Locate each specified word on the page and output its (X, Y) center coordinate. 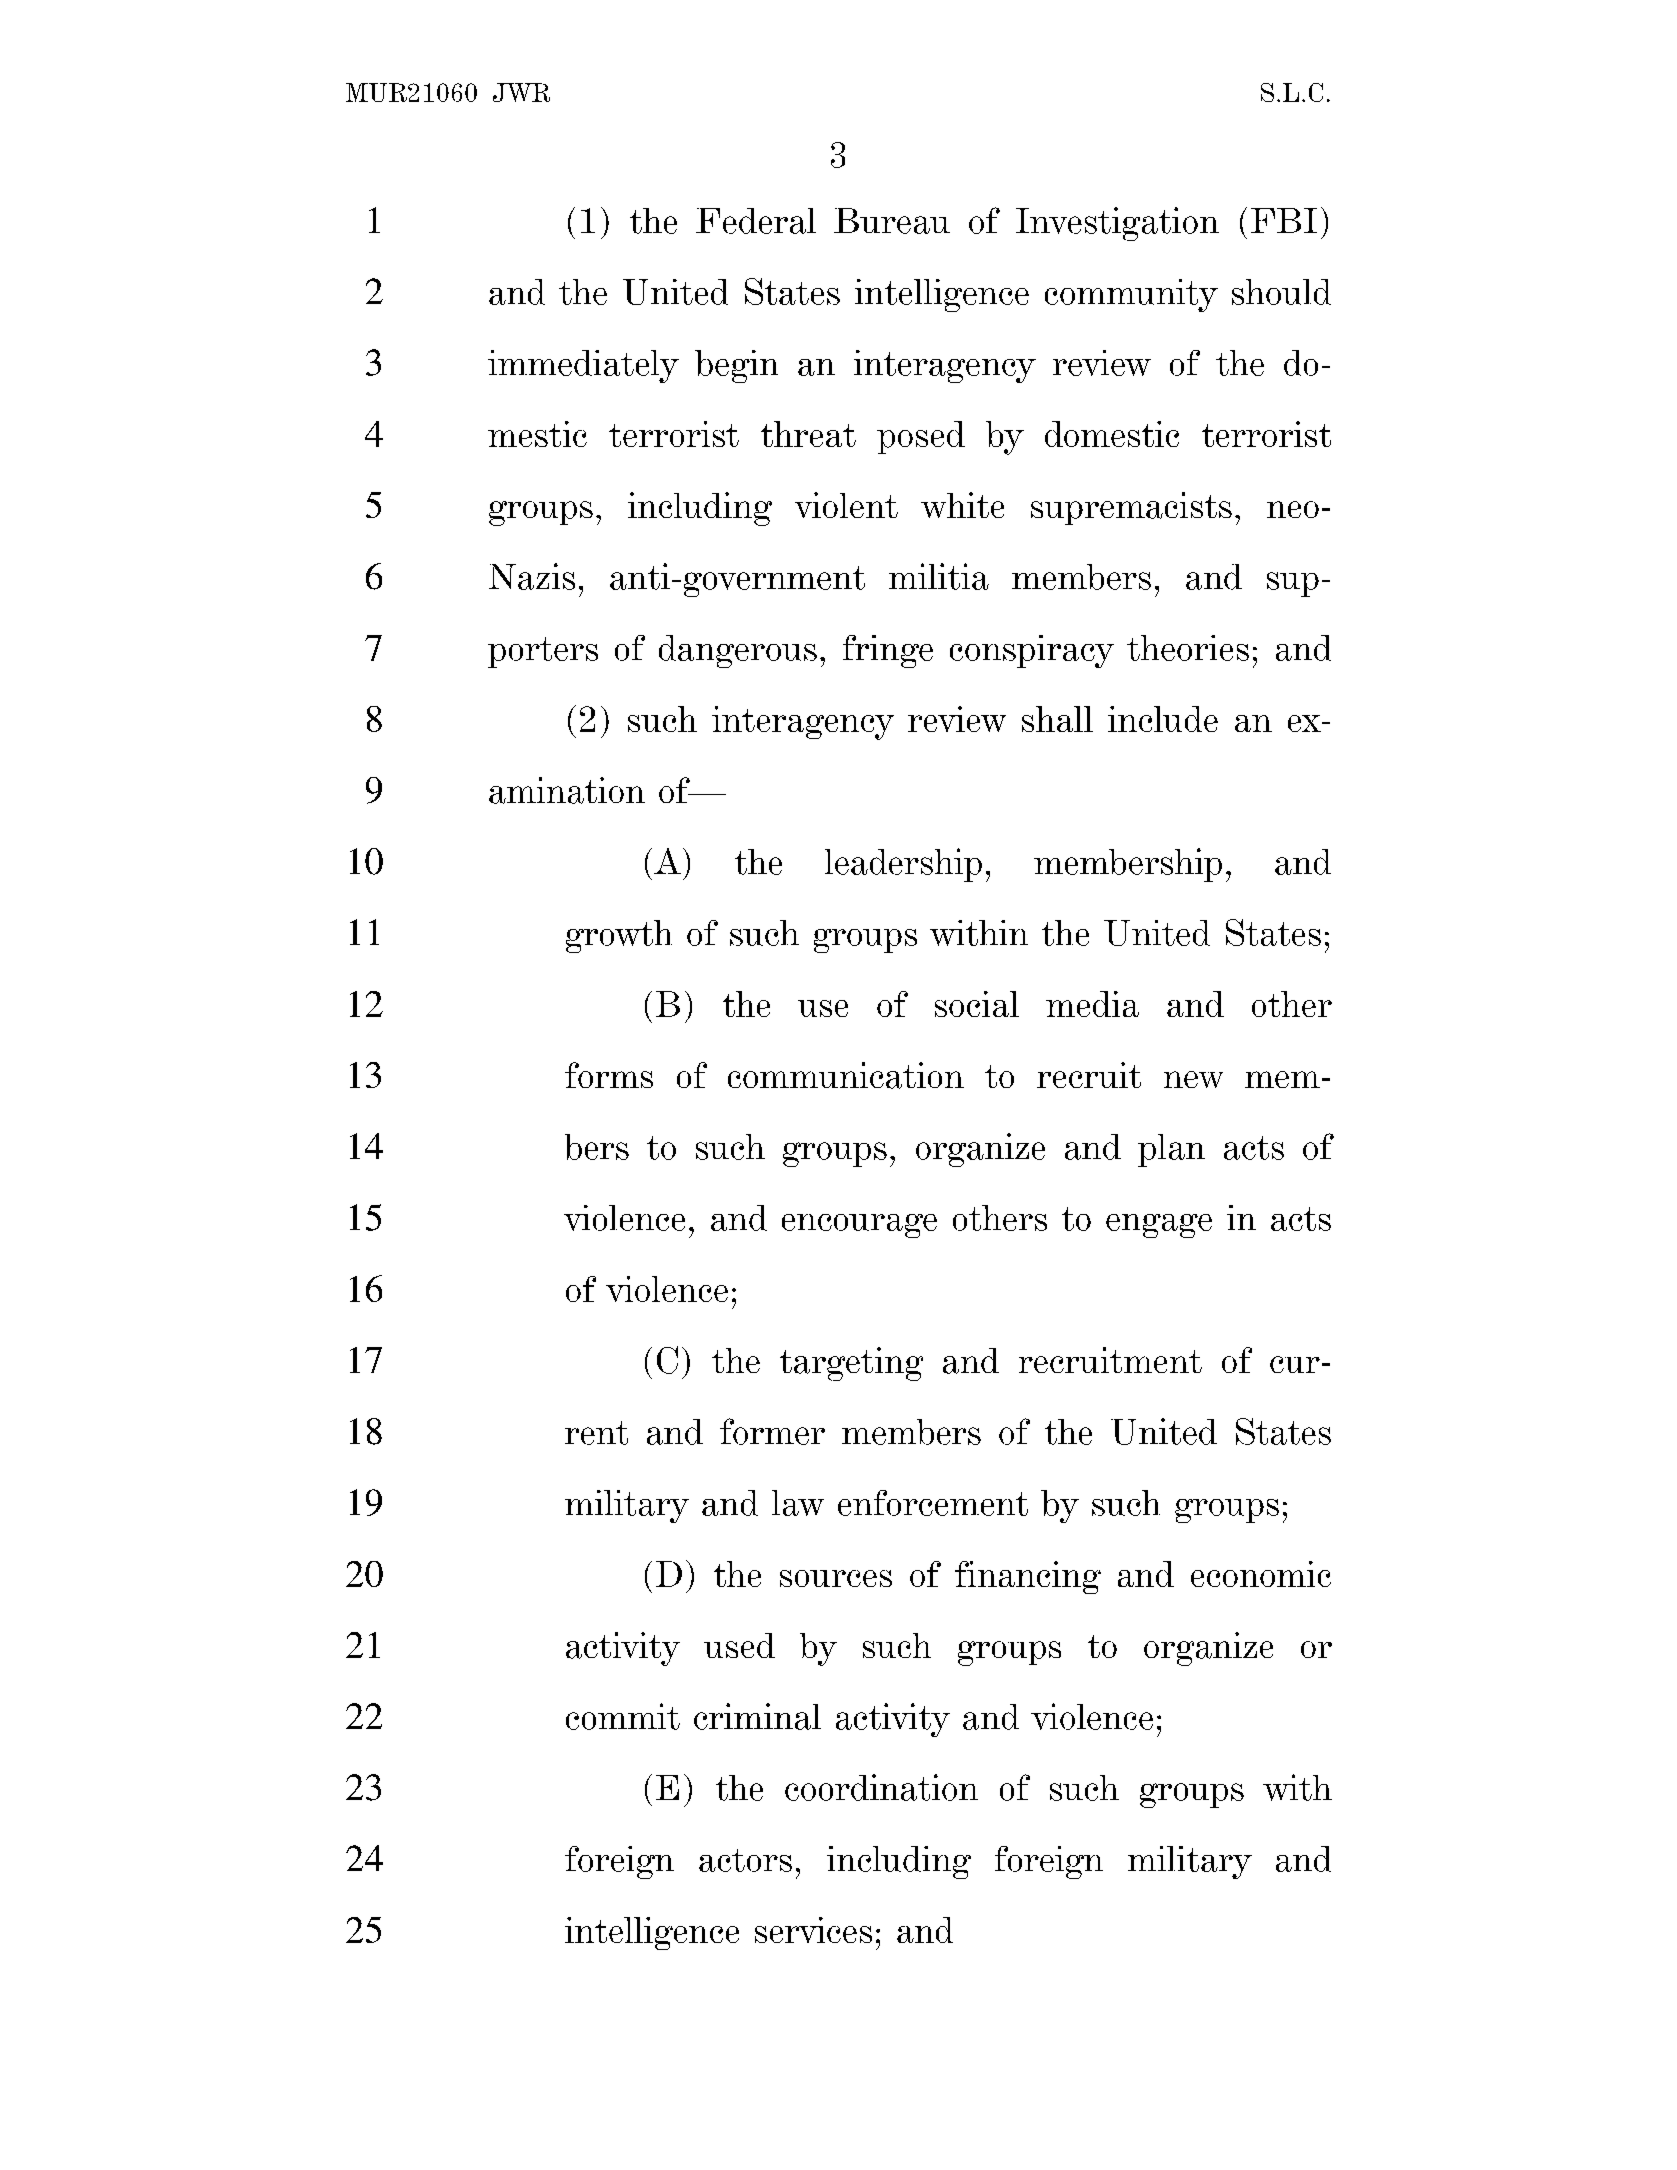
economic (1261, 1574)
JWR (521, 92)
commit (623, 1716)
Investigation (1117, 224)
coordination (881, 1787)
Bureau (892, 221)
